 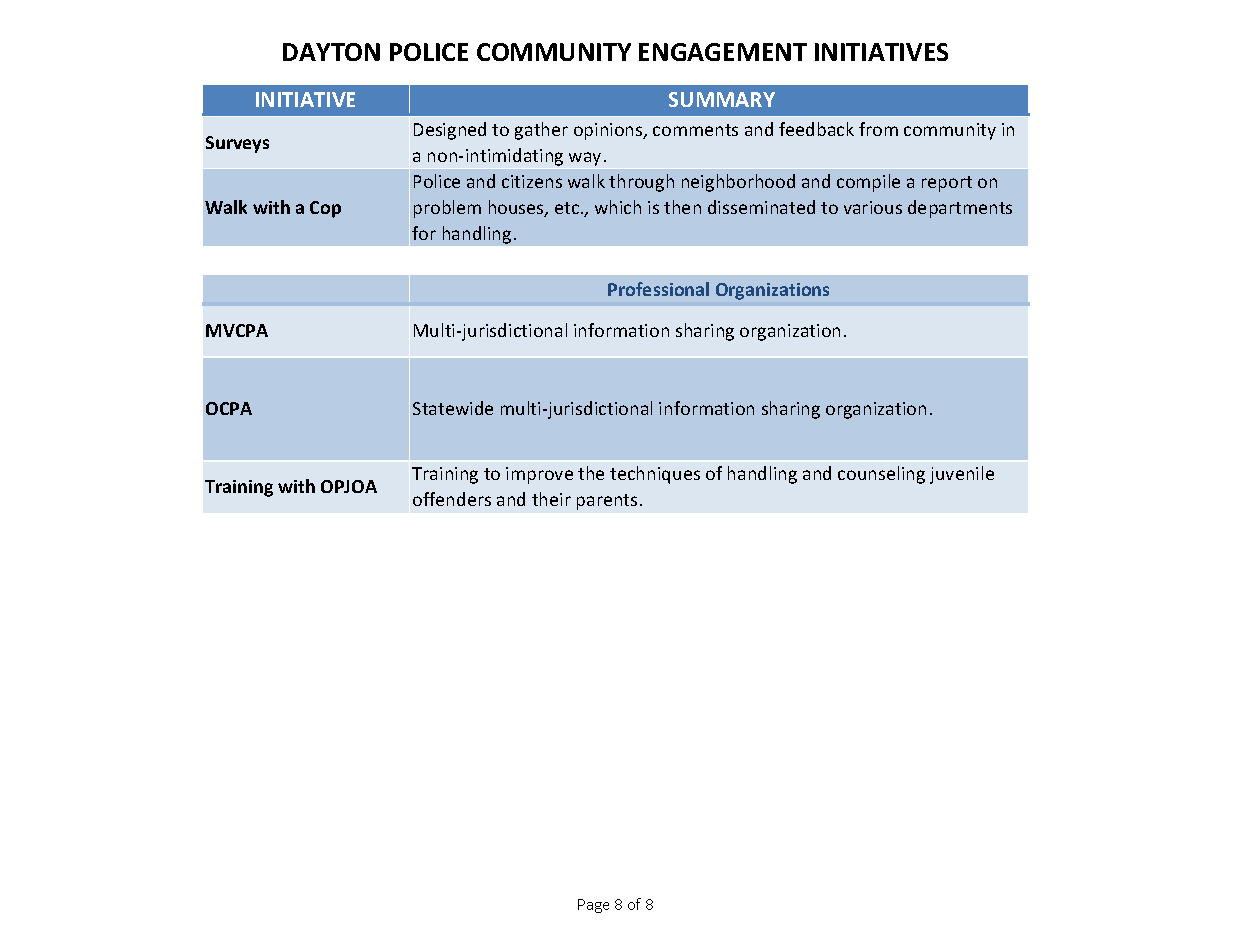 What do you see at coordinates (607, 502) in the image?
I see `parents` at bounding box center [607, 502].
